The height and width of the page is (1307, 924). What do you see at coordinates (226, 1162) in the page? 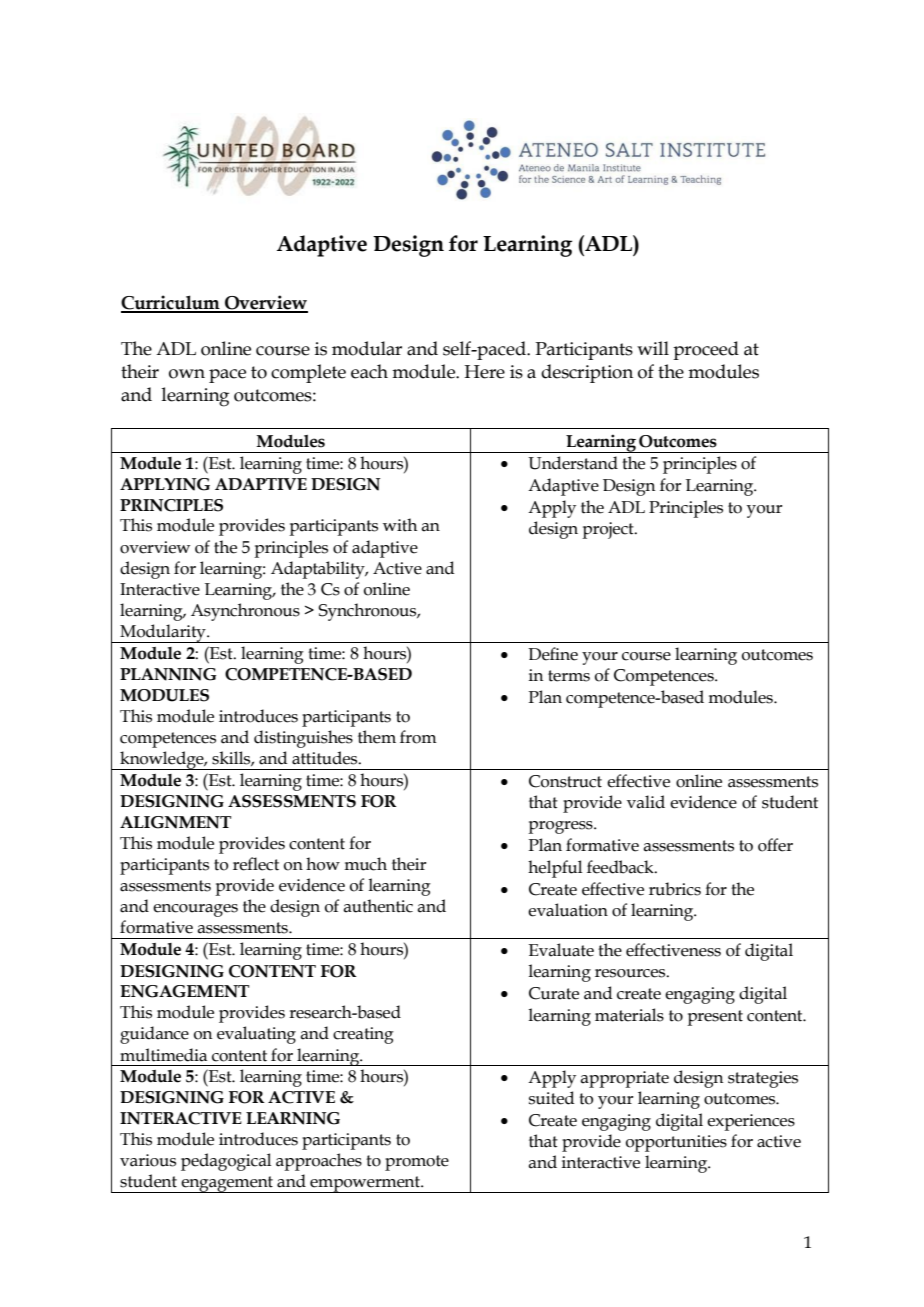
I see `pedagogical` at bounding box center [226, 1162].
